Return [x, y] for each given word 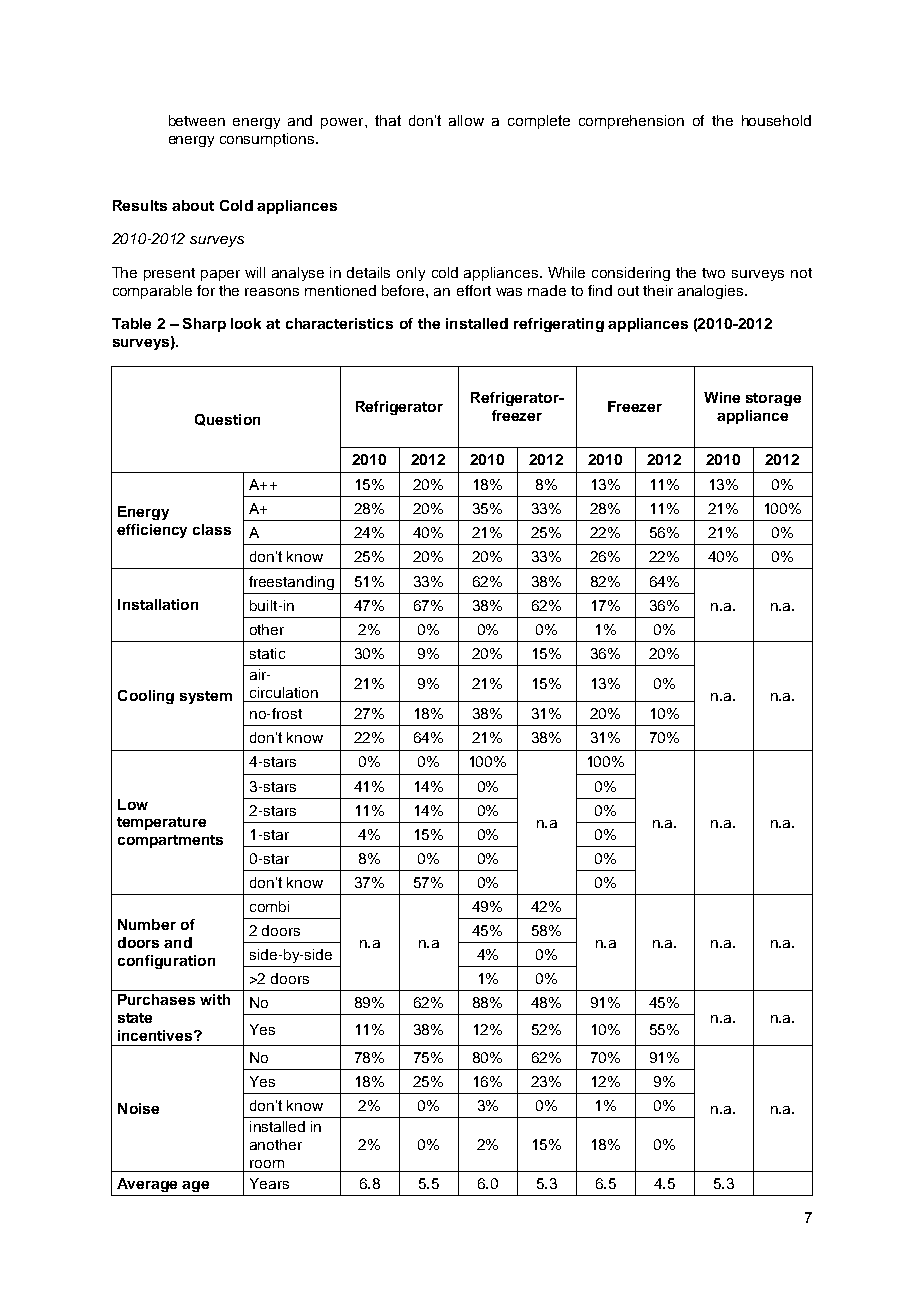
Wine [722, 397]
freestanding [291, 583]
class [212, 529]
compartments [170, 841]
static [267, 653]
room [267, 1164]
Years [269, 1183]
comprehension [631, 122]
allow [466, 120]
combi [269, 906]
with [215, 999]
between [197, 120]
